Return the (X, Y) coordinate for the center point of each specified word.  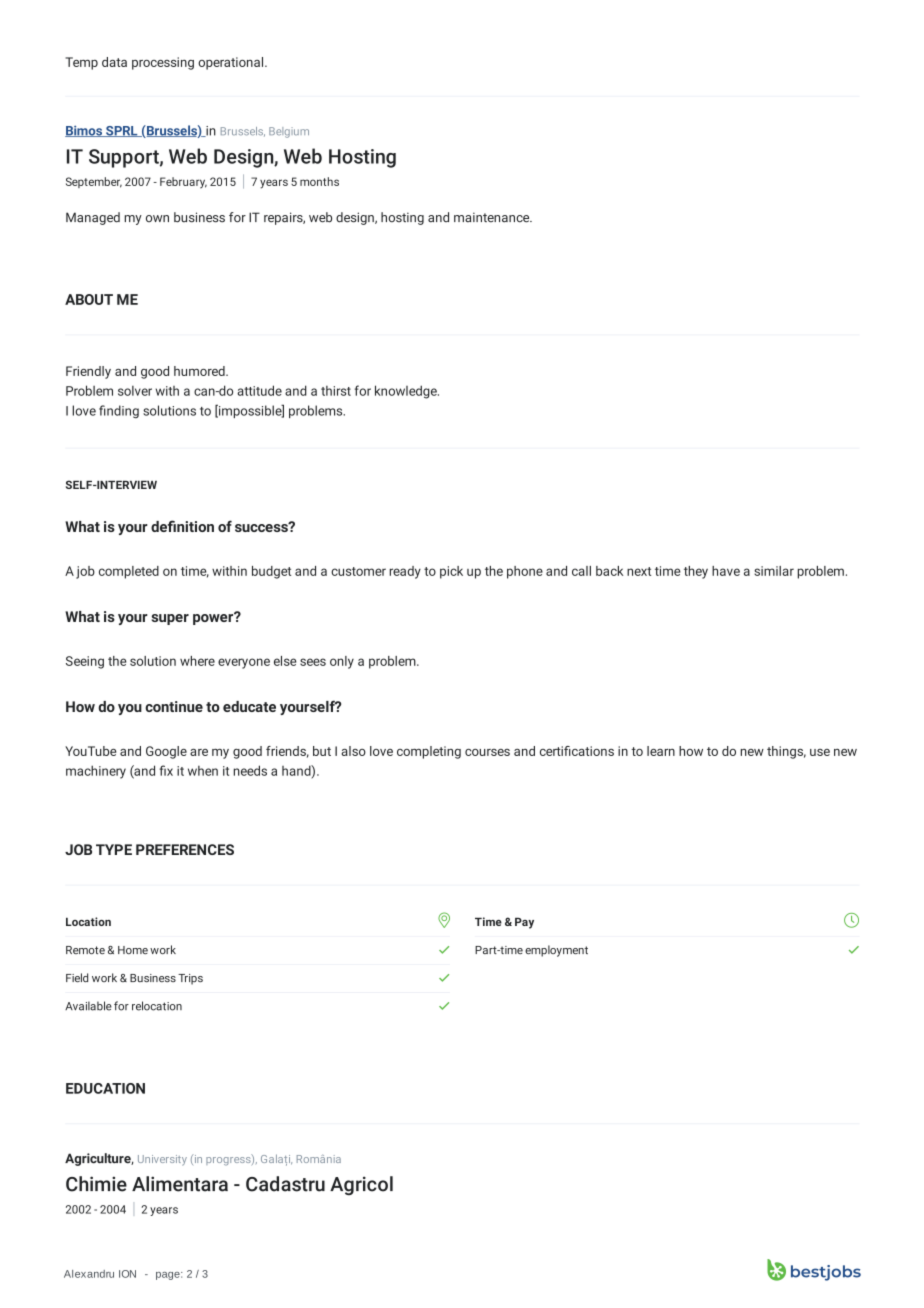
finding (119, 412)
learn (661, 751)
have (726, 571)
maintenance (493, 217)
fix (166, 770)
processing (163, 63)
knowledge (407, 392)
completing (429, 752)
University (162, 1160)
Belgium (289, 132)
